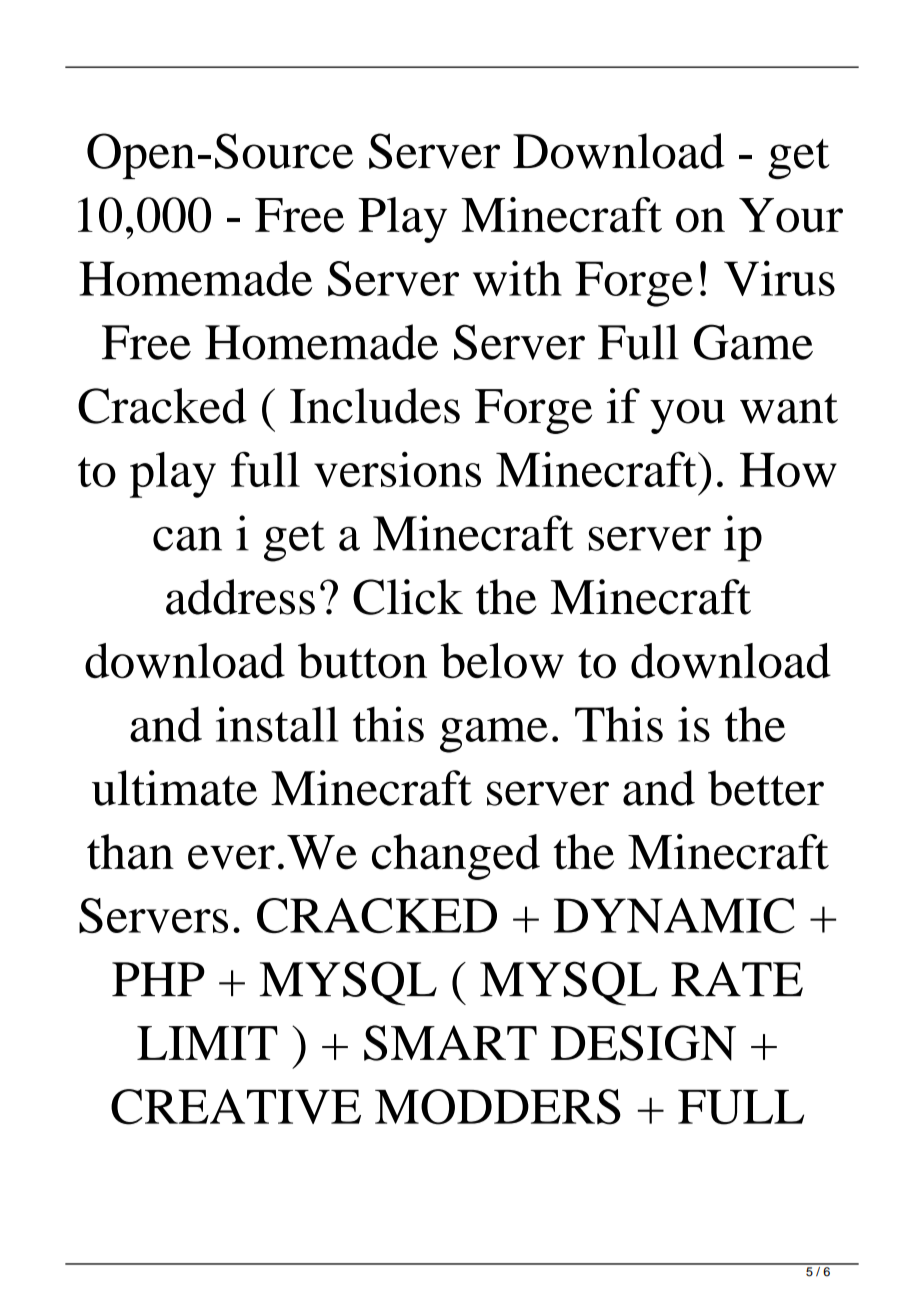  What do you see at coordinates (498, 1107) in the screenshot?
I see `MODDERS` at bounding box center [498, 1107].
